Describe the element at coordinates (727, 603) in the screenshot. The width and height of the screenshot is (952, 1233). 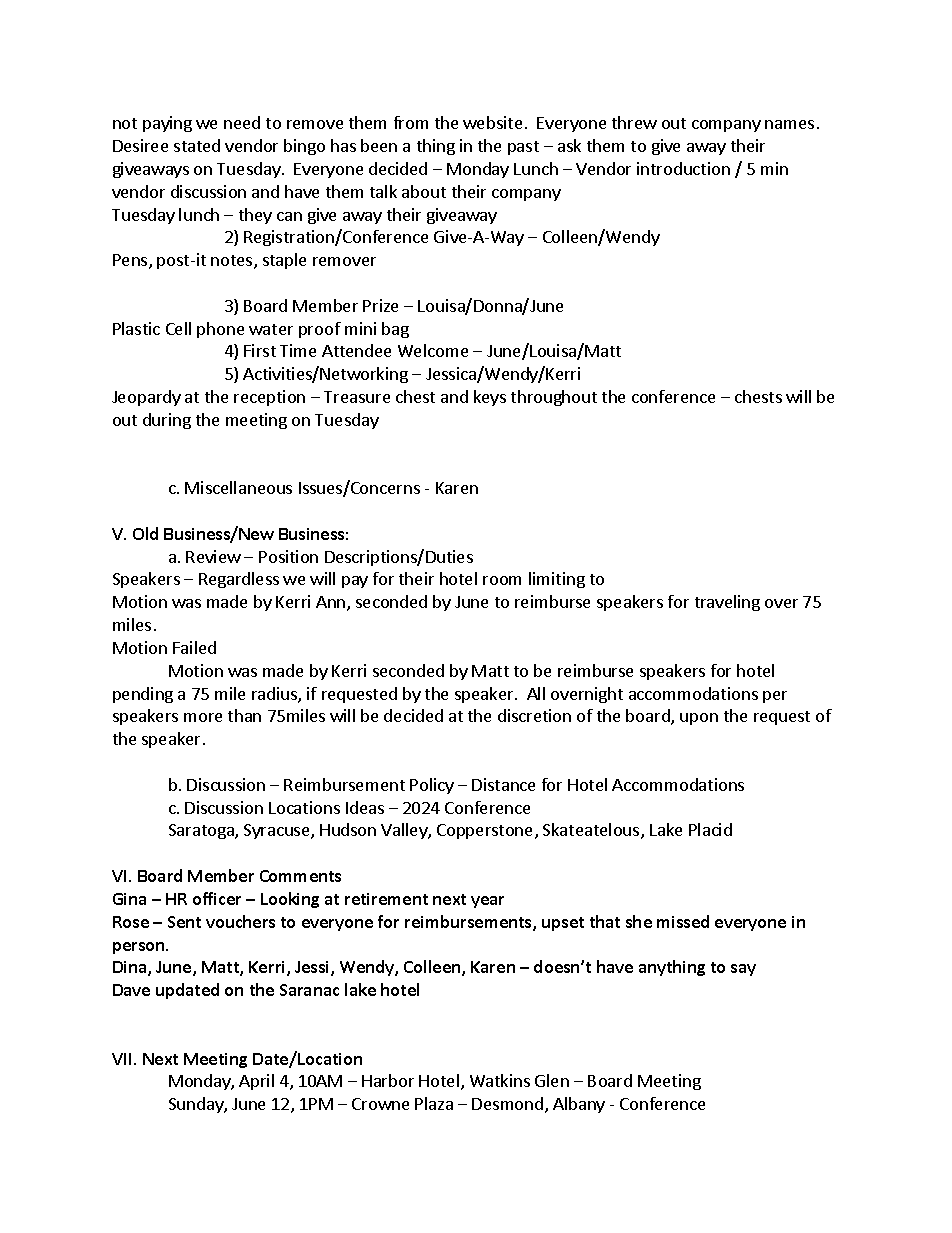
I see `traveling` at that location.
